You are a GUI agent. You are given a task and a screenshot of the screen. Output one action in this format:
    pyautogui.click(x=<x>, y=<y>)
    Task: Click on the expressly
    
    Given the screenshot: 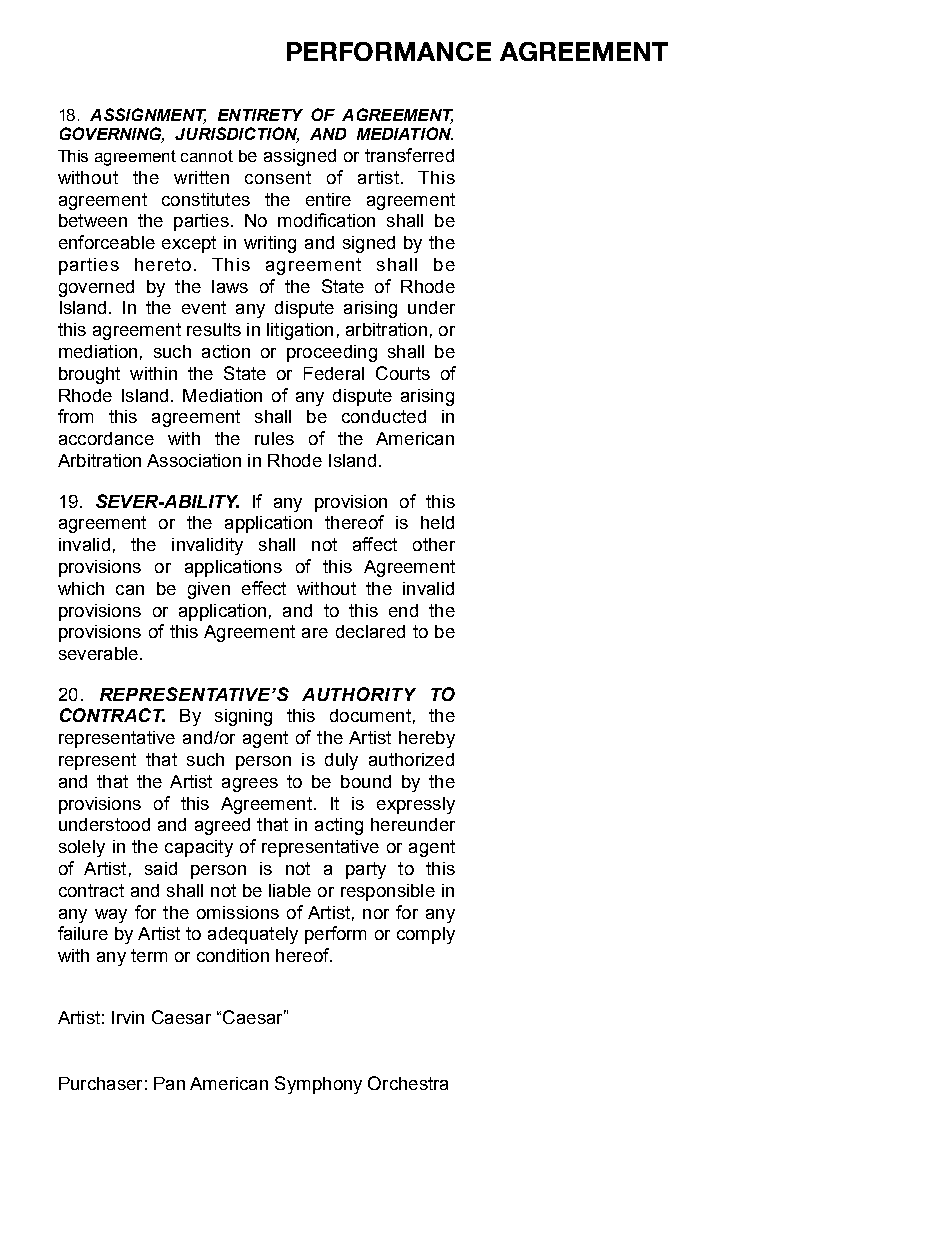 What is the action you would take?
    pyautogui.click(x=416, y=805)
